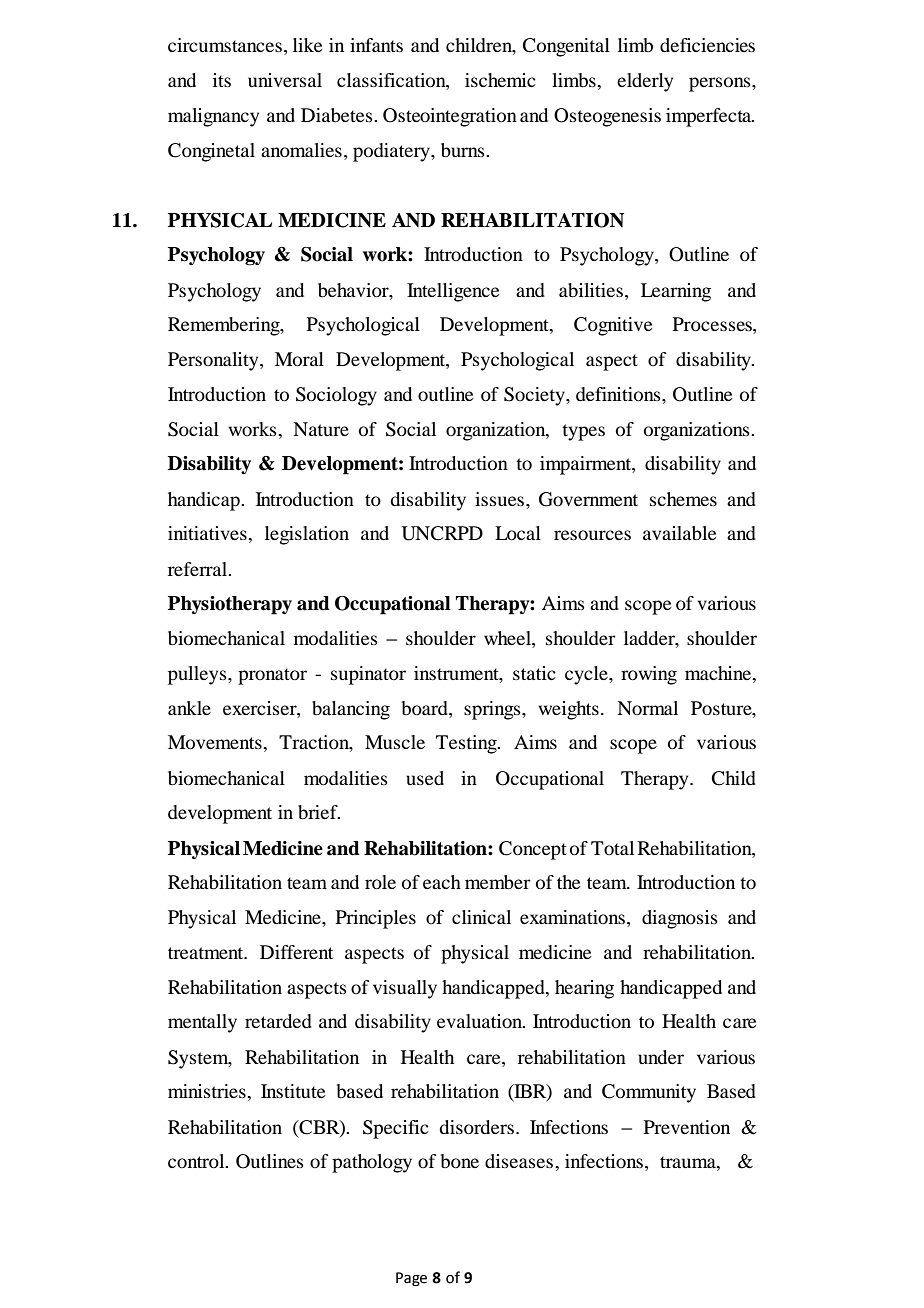 The height and width of the page is (1308, 924). I want to click on diagnosis, so click(680, 919).
